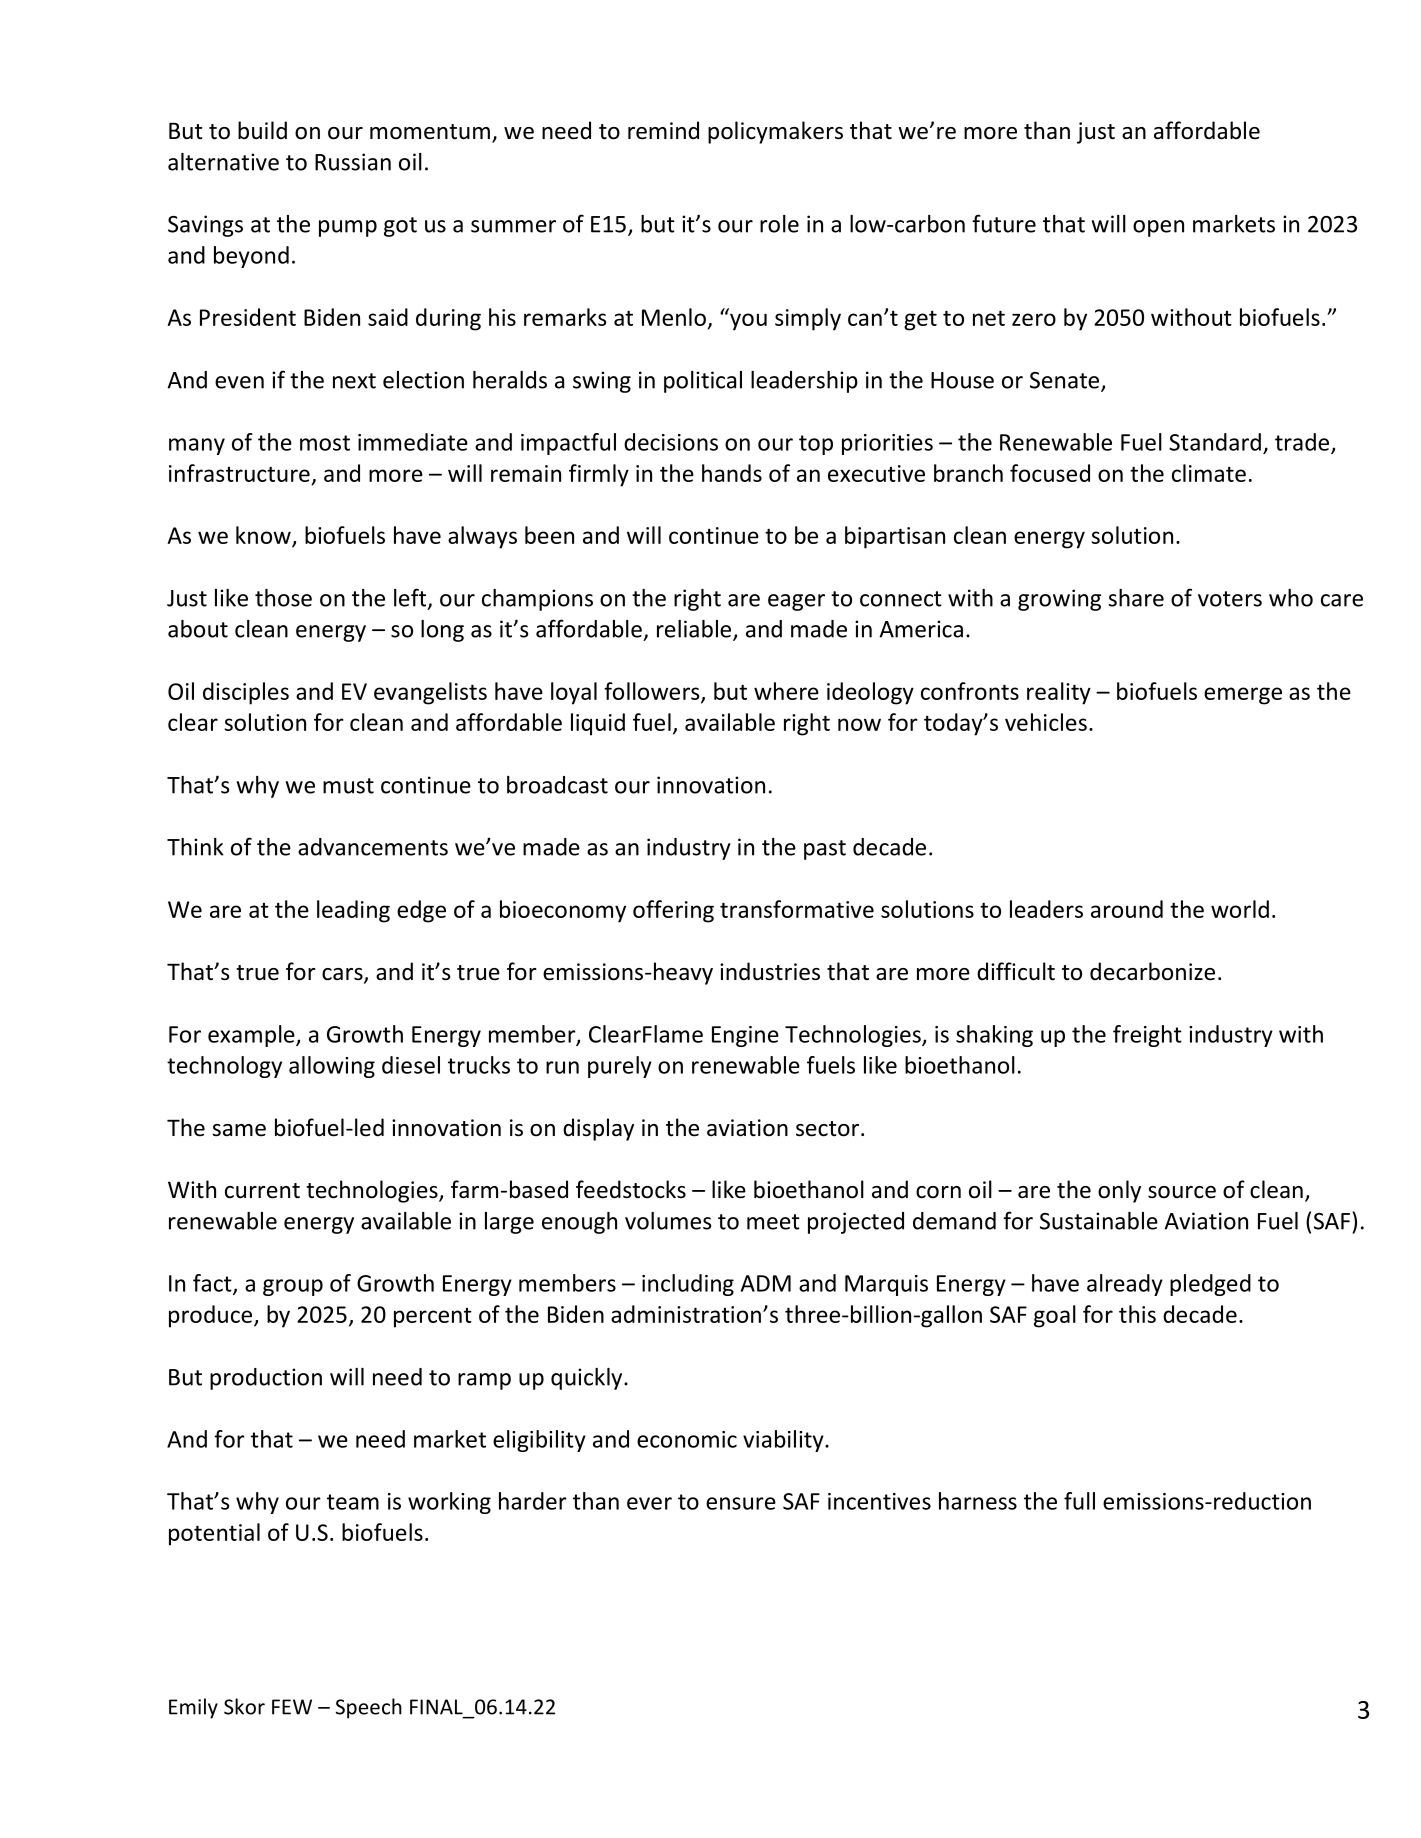 Image resolution: width=1421 pixels, height=1838 pixels. What do you see at coordinates (1182, 1192) in the document?
I see `source` at bounding box center [1182, 1192].
